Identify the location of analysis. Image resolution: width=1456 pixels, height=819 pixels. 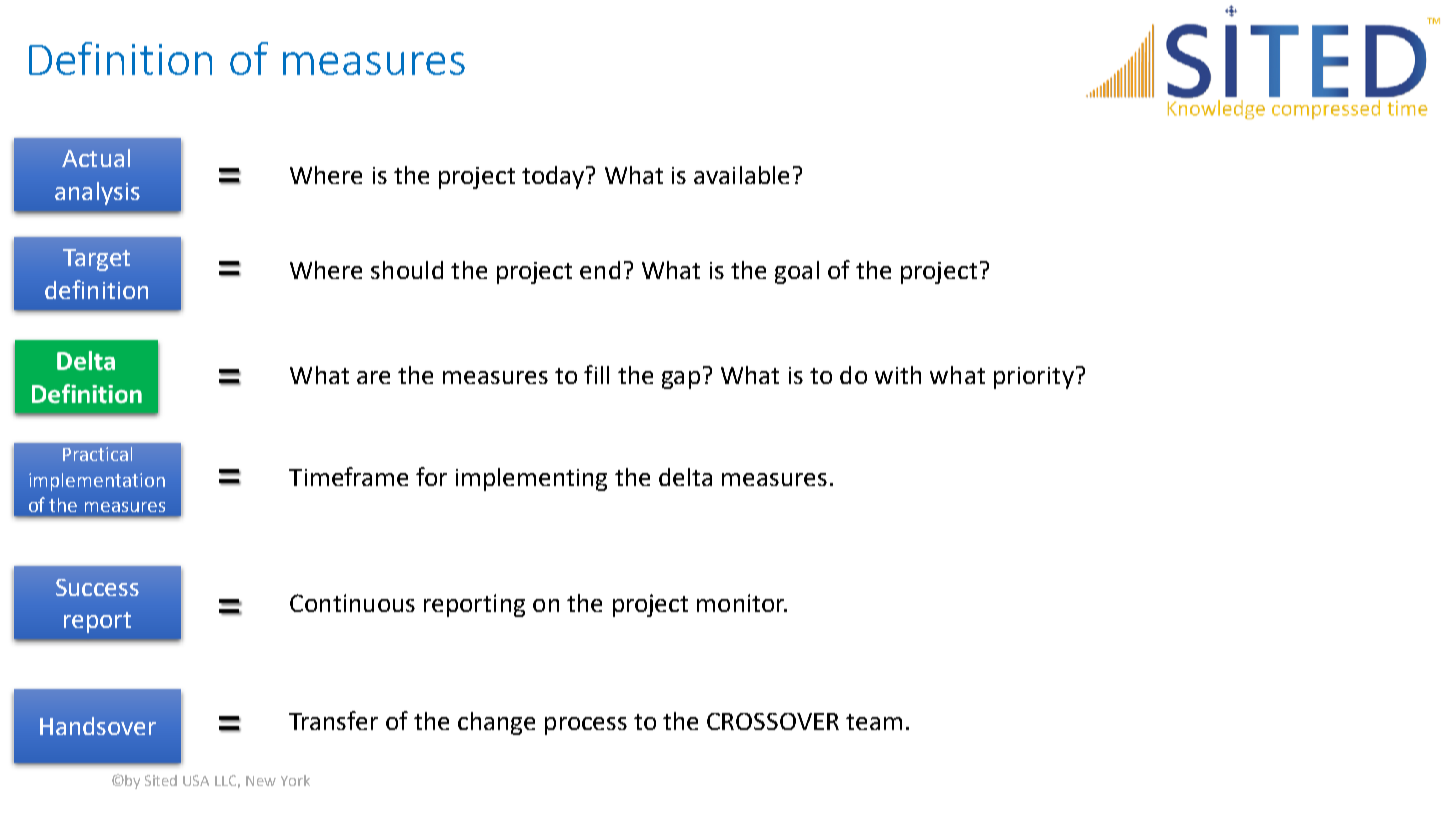
(97, 193).
